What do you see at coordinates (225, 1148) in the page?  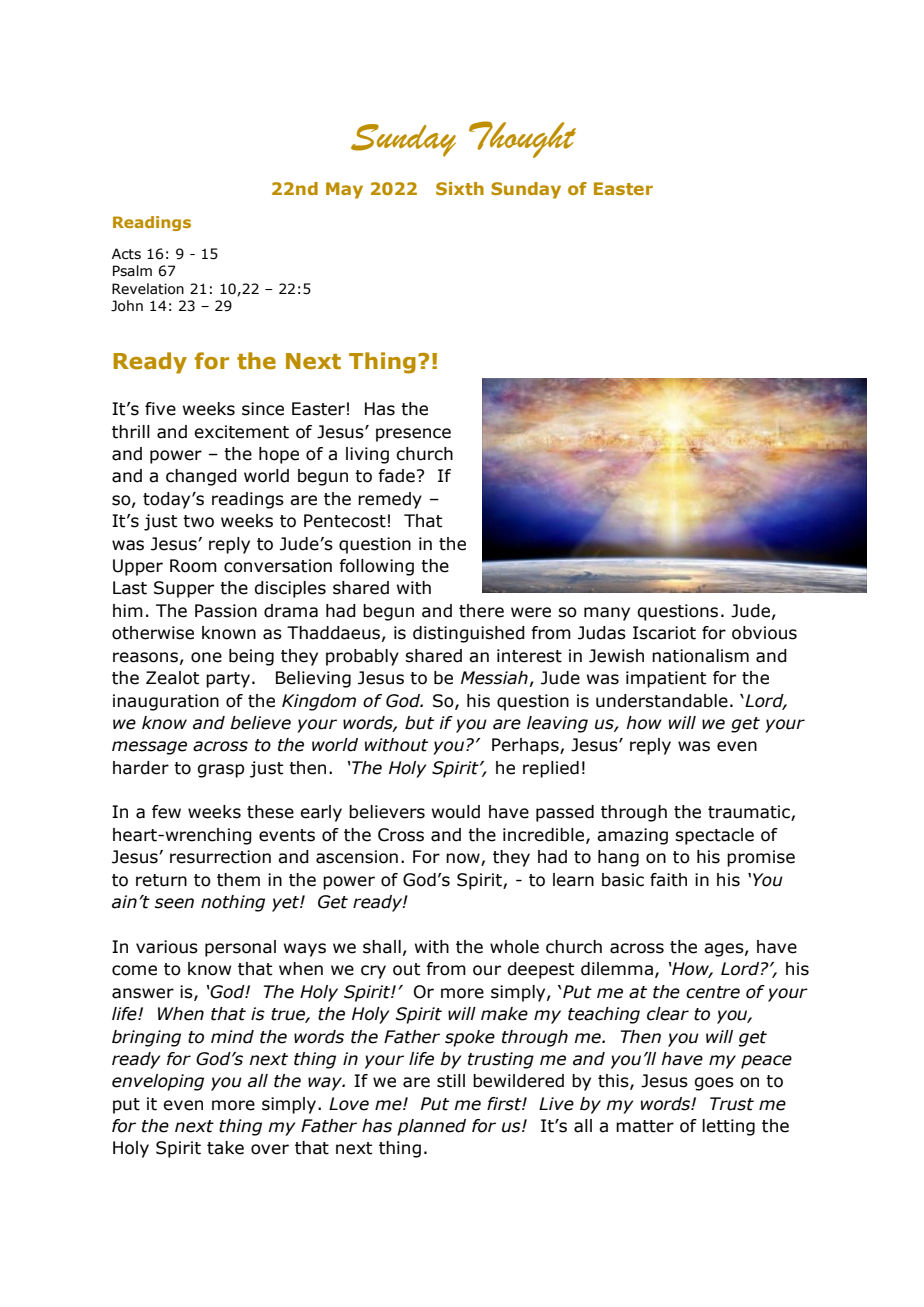 I see `take` at bounding box center [225, 1148].
